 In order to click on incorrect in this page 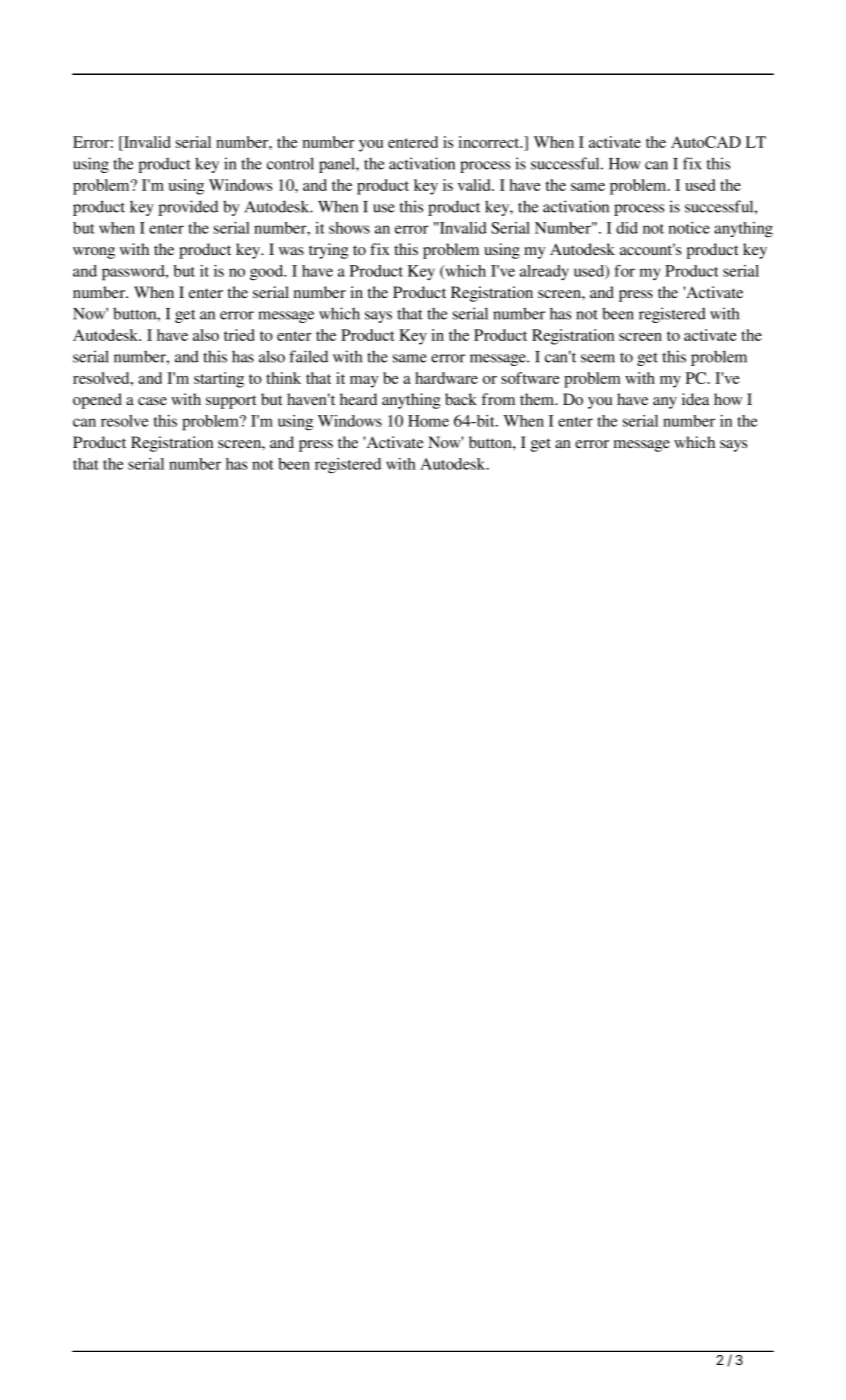, I will do `click(490, 142)`.
